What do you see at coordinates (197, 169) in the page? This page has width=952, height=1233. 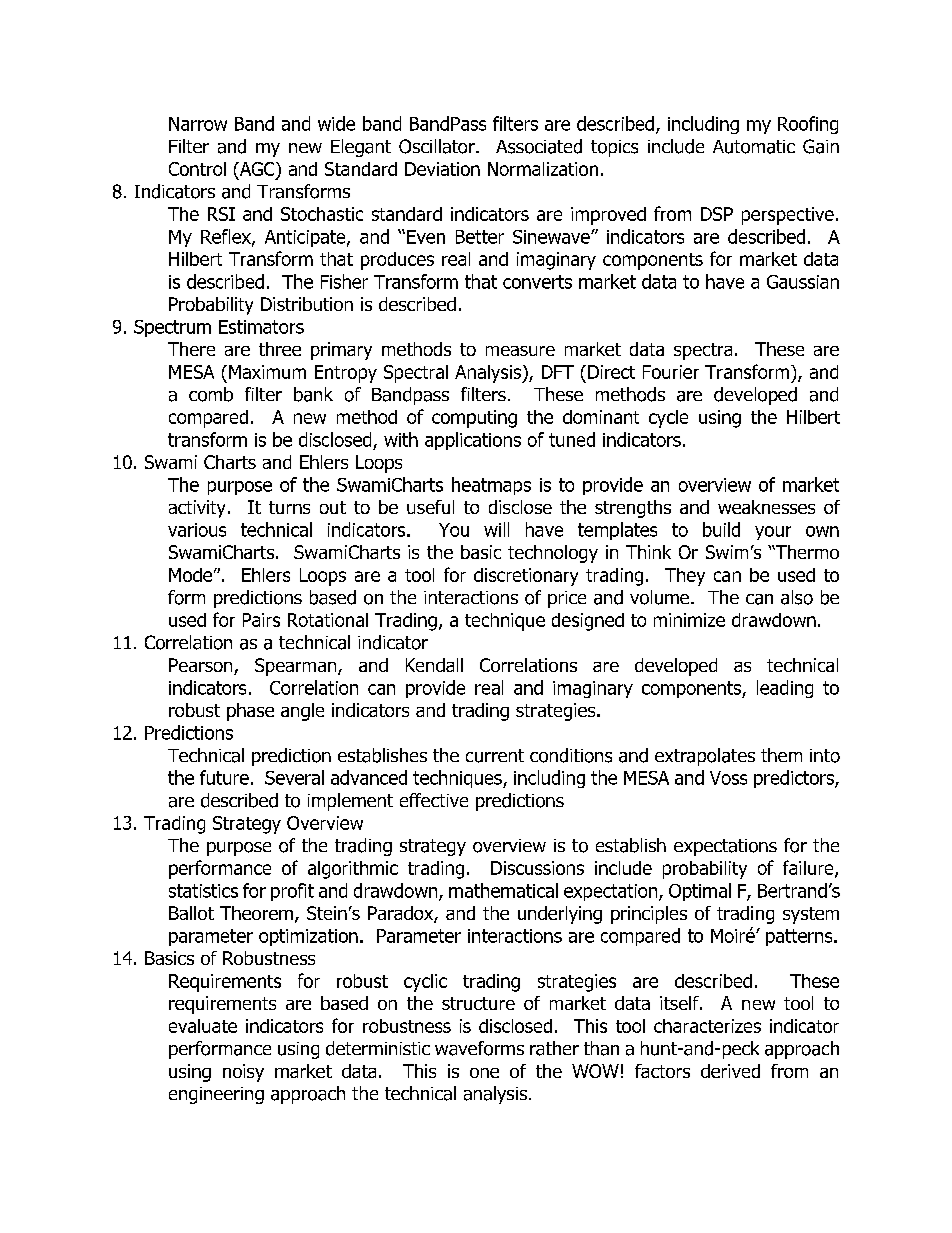 I see `Control` at bounding box center [197, 169].
